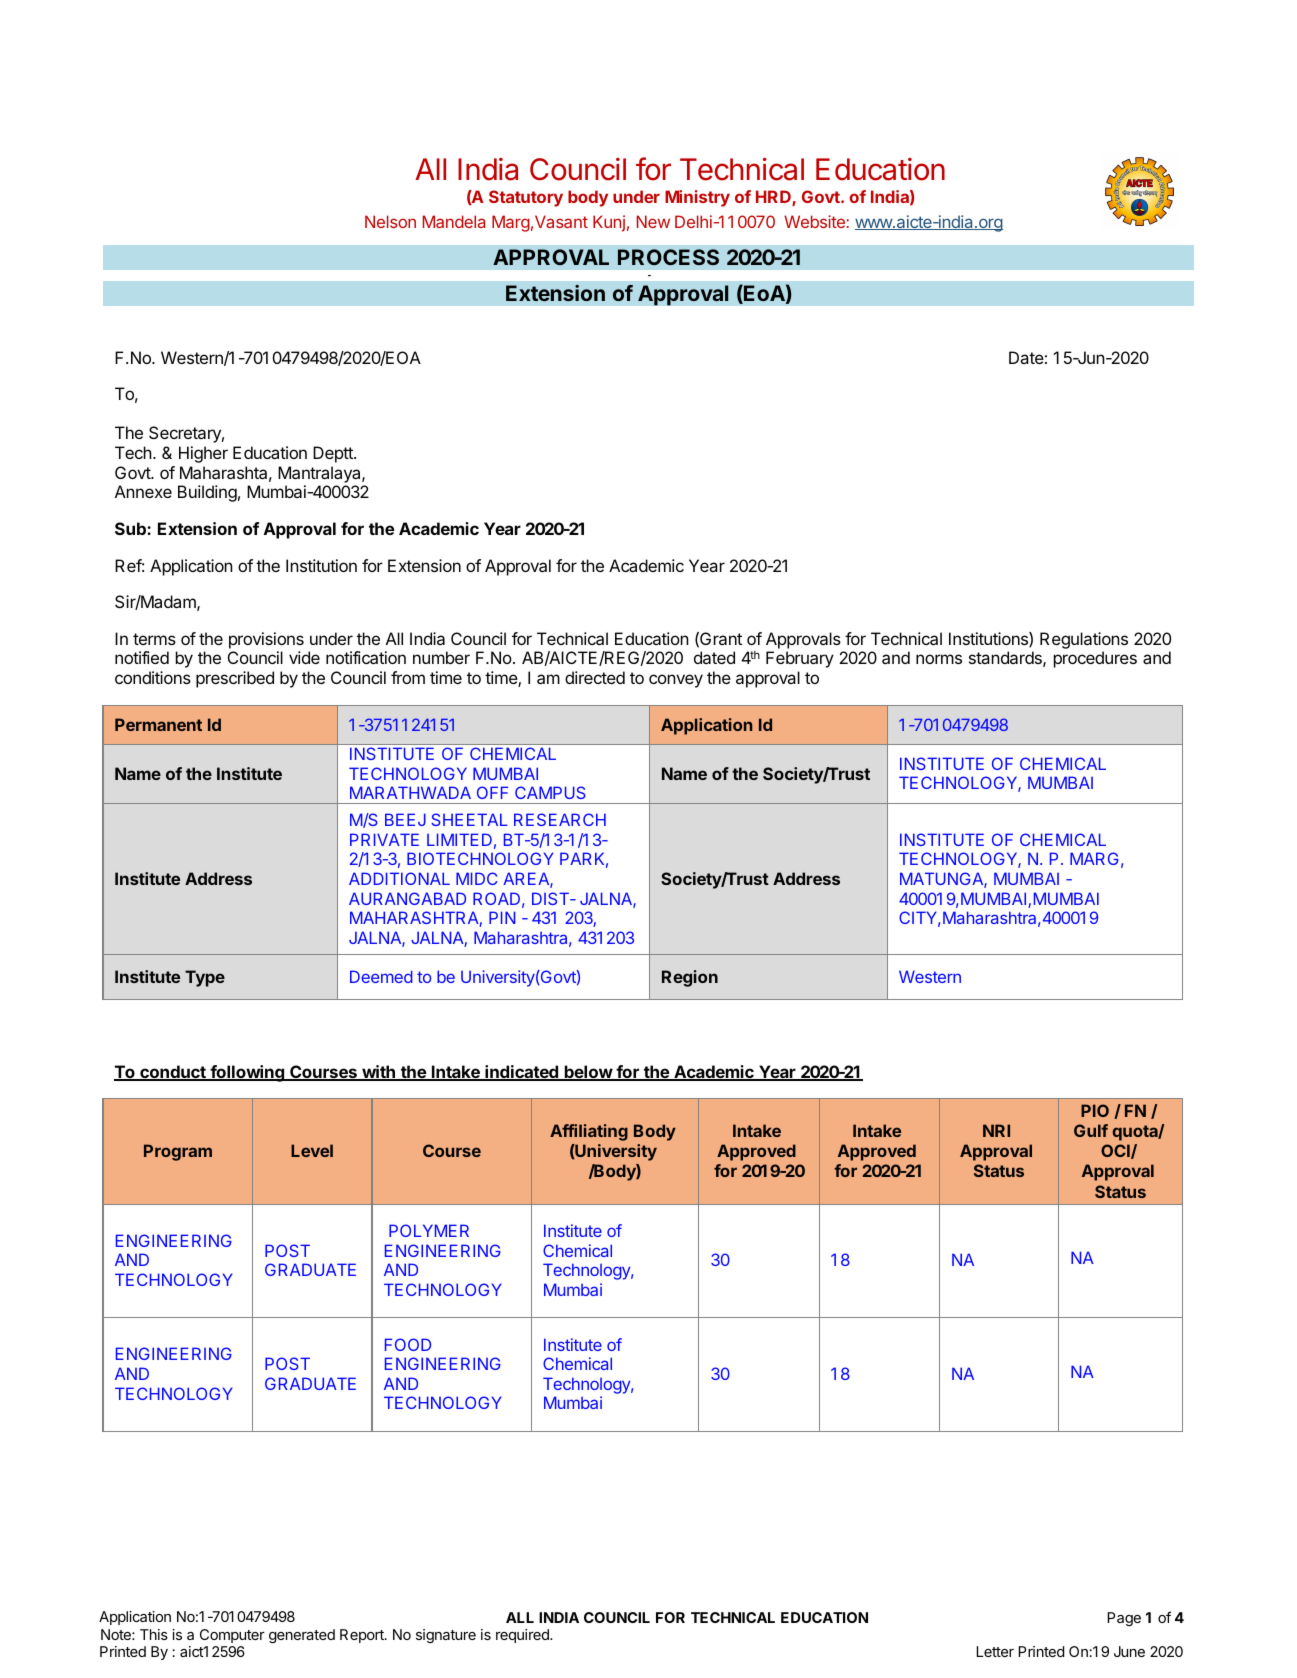 This screenshot has height=1678, width=1297. I want to click on Computer, so click(232, 1636).
